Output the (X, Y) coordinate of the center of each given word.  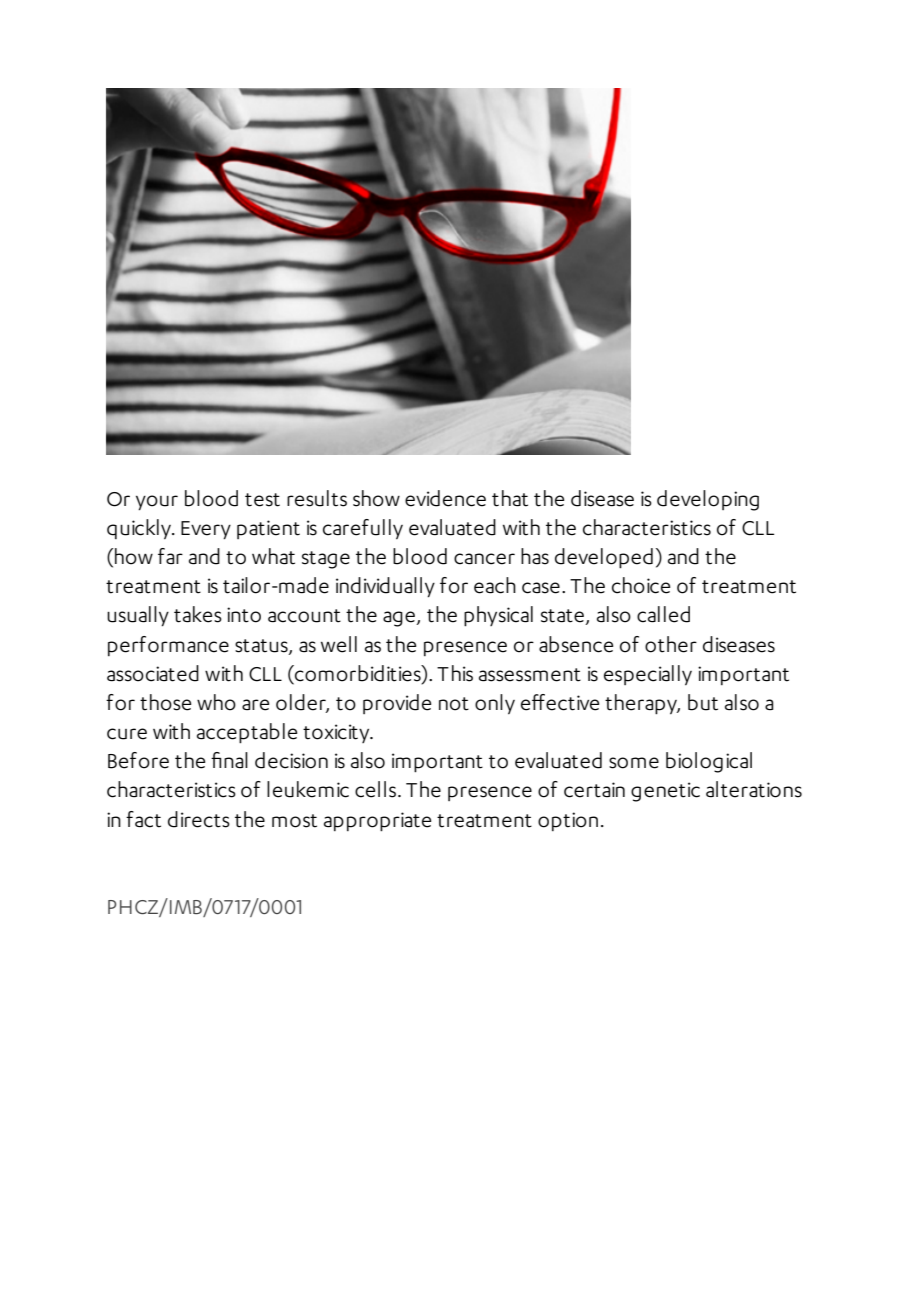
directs (199, 819)
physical (498, 616)
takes (198, 614)
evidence (445, 498)
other (671, 644)
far (170, 556)
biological (709, 762)
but (703, 702)
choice (641, 585)
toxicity (337, 733)
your (157, 502)
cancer (484, 559)
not (454, 704)
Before (138, 760)
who (216, 702)
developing (708, 500)
